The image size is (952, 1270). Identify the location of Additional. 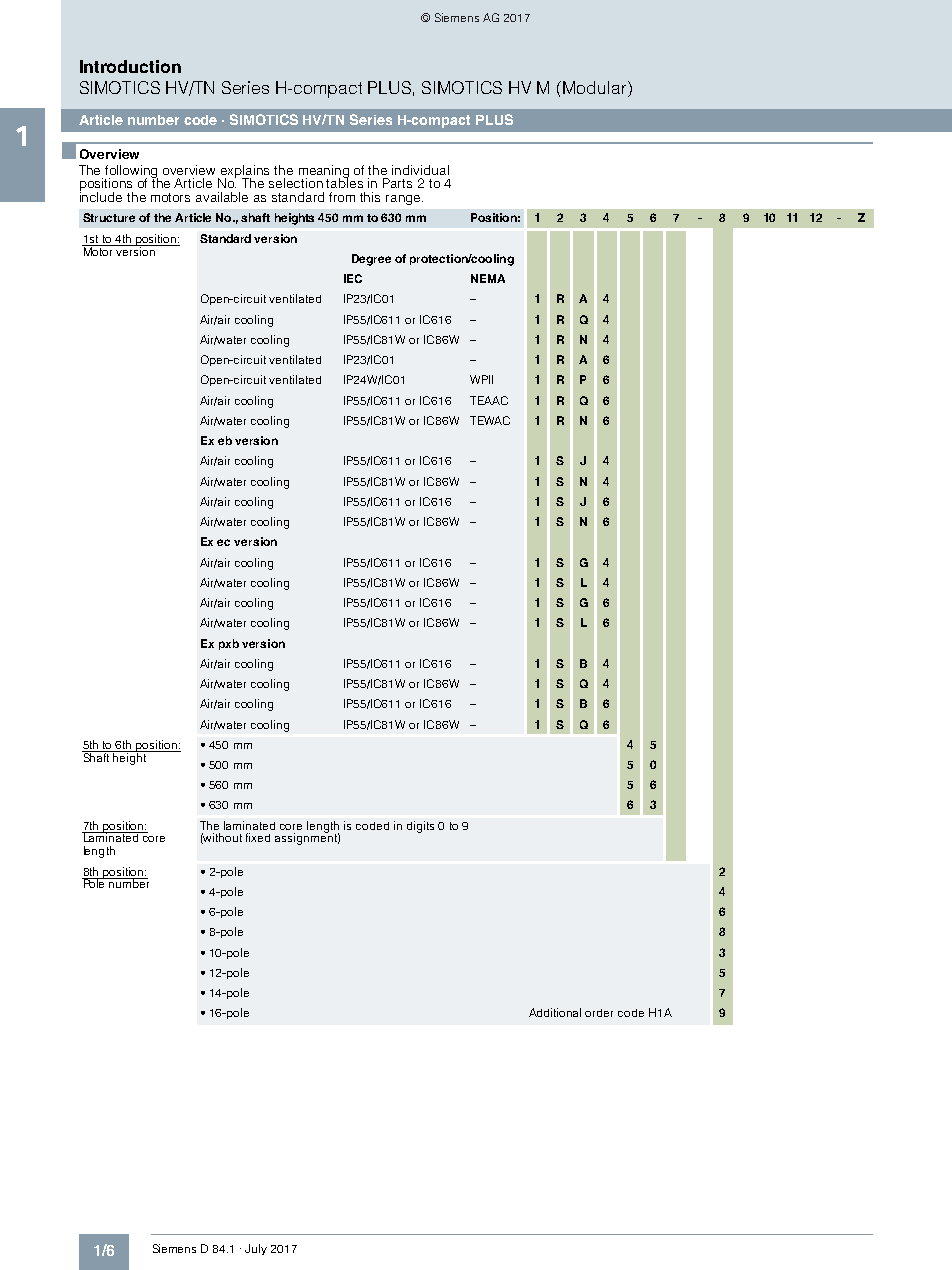
(555, 1012).
